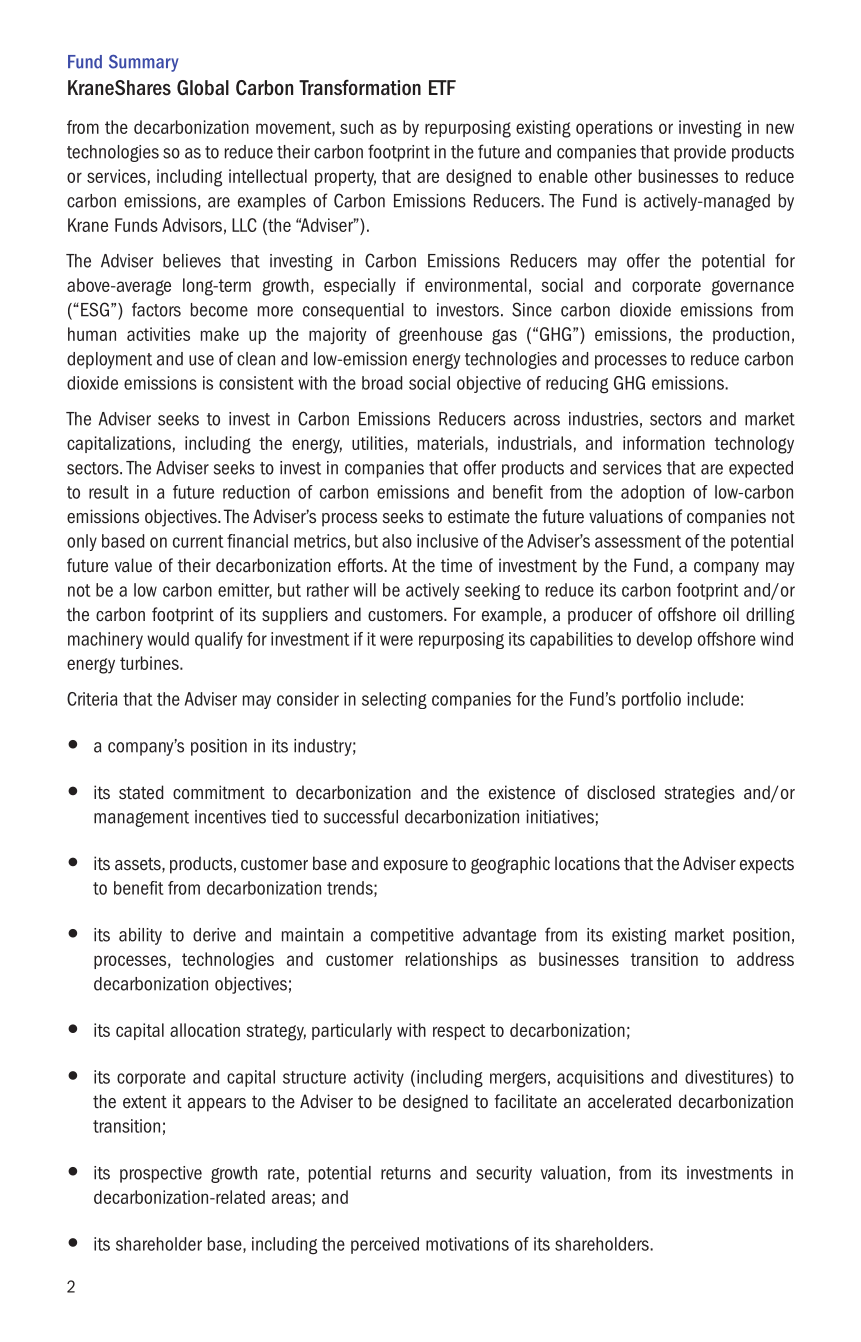  I want to click on expects, so click(767, 865).
